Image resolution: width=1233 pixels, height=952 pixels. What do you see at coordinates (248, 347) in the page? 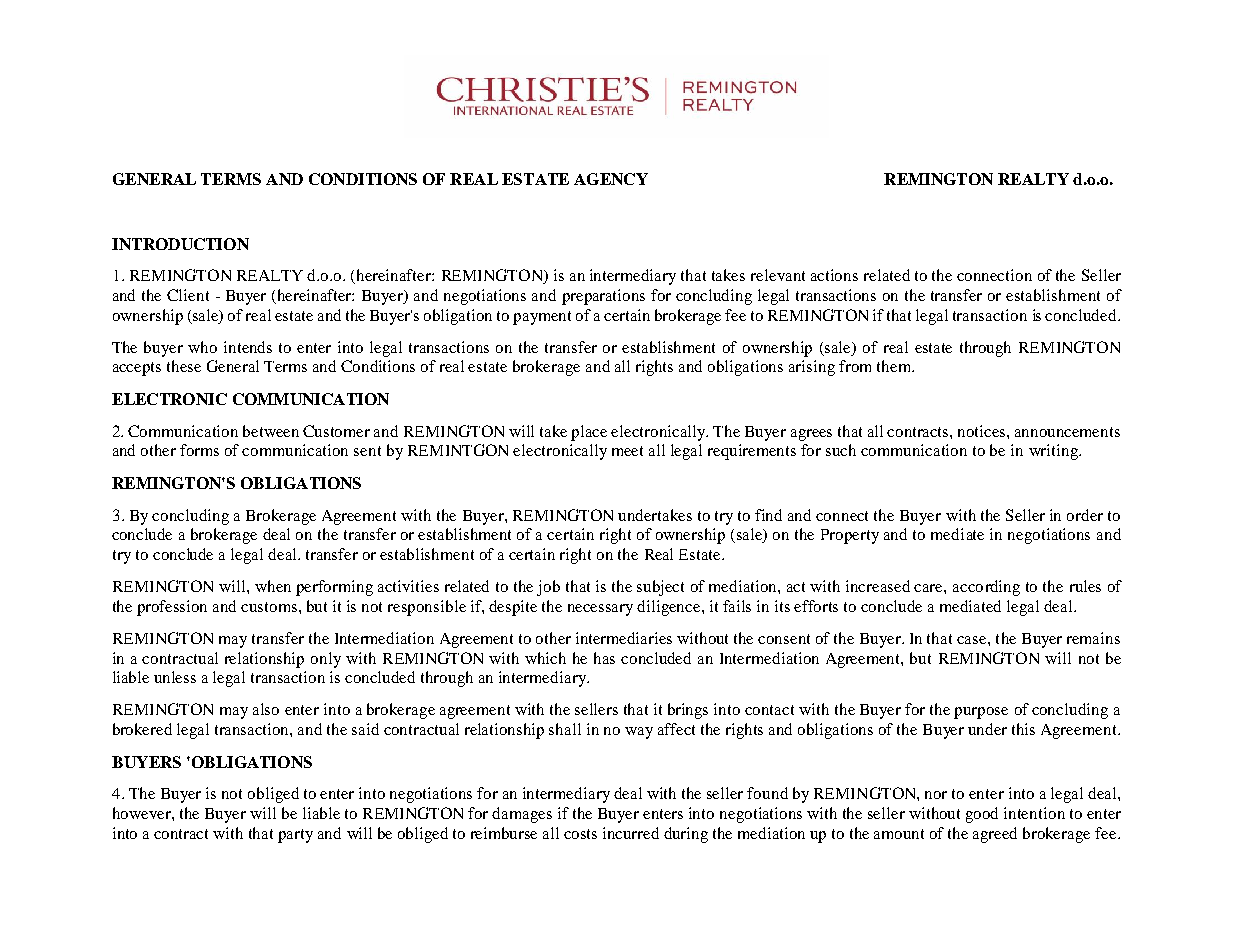
I see `intends` at bounding box center [248, 347].
